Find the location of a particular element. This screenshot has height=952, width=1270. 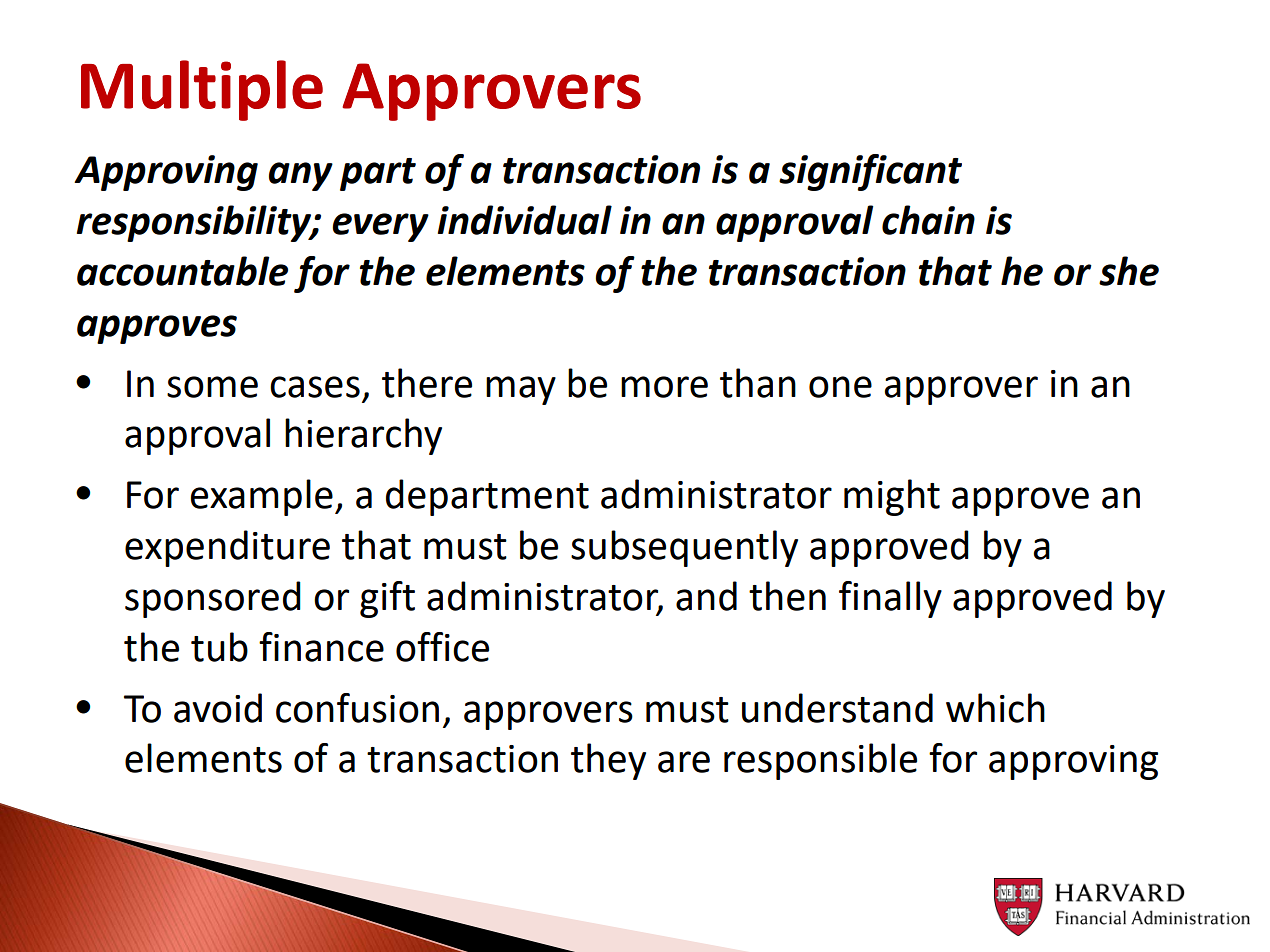

significant is located at coordinates (870, 172).
